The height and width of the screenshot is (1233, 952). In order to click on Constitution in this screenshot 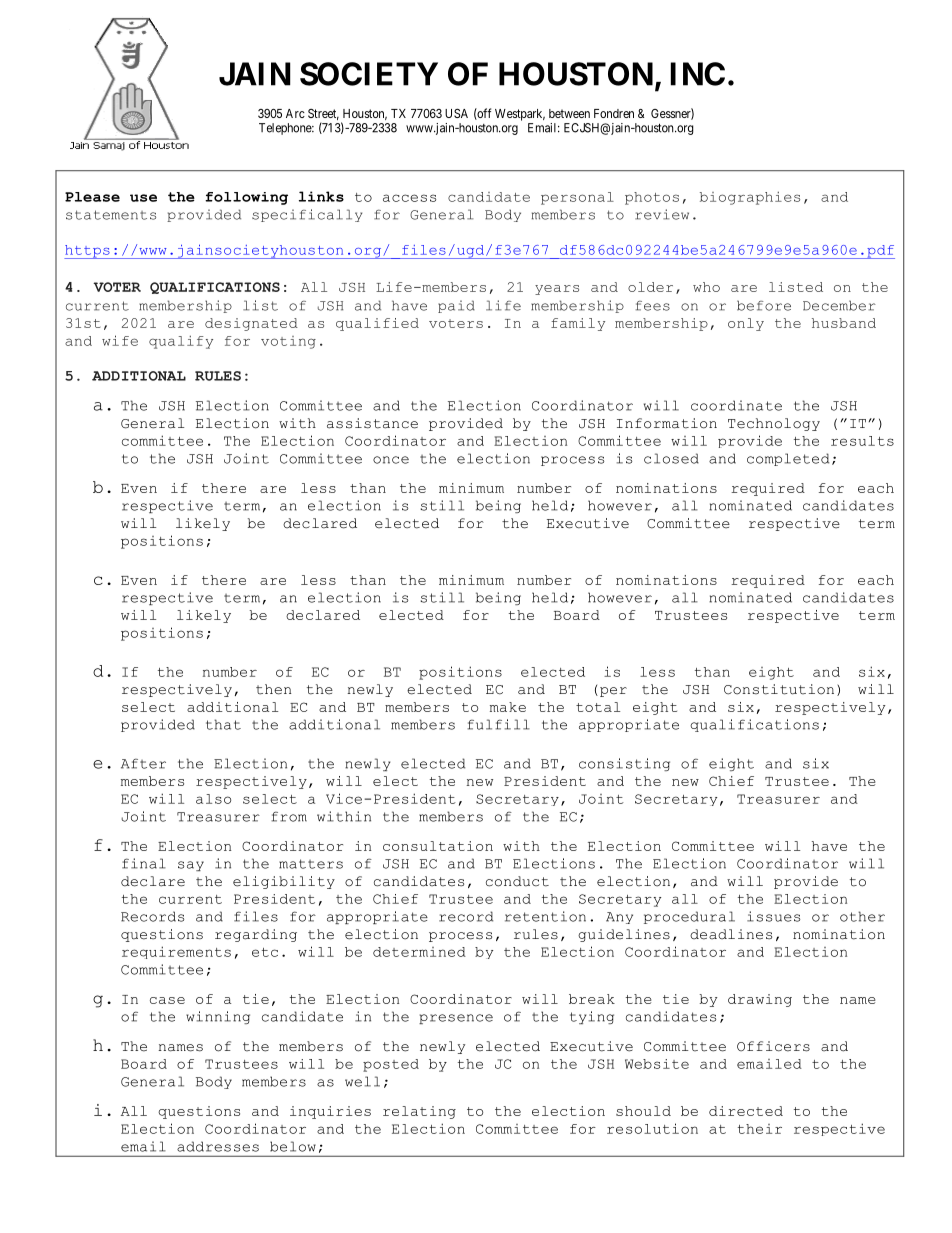, I will do `click(779, 689)`.
